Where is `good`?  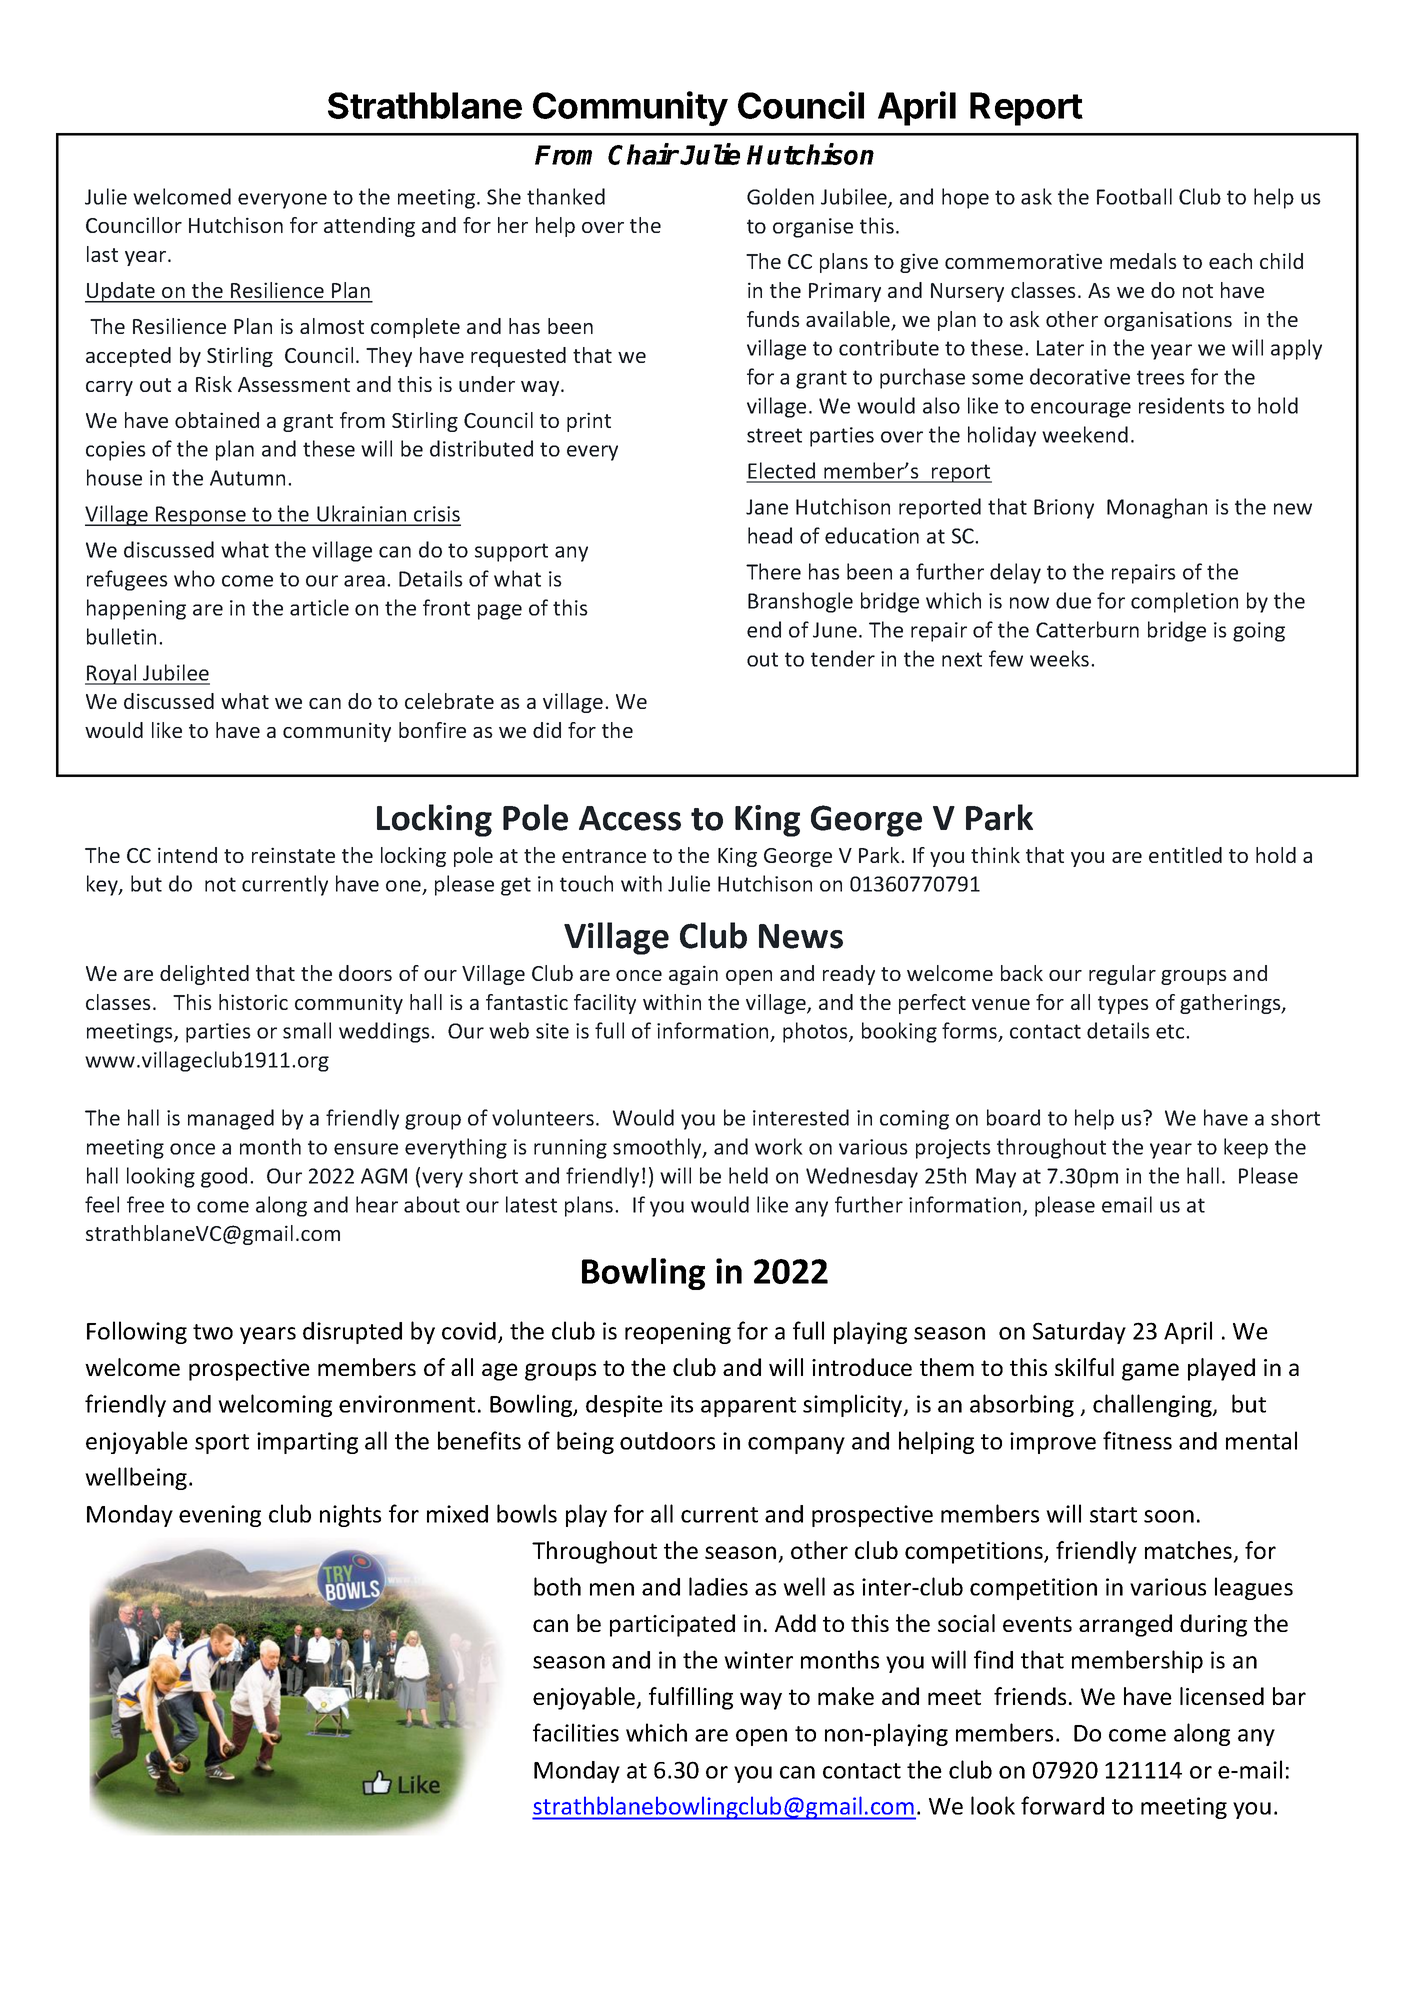
good is located at coordinates (224, 1177).
